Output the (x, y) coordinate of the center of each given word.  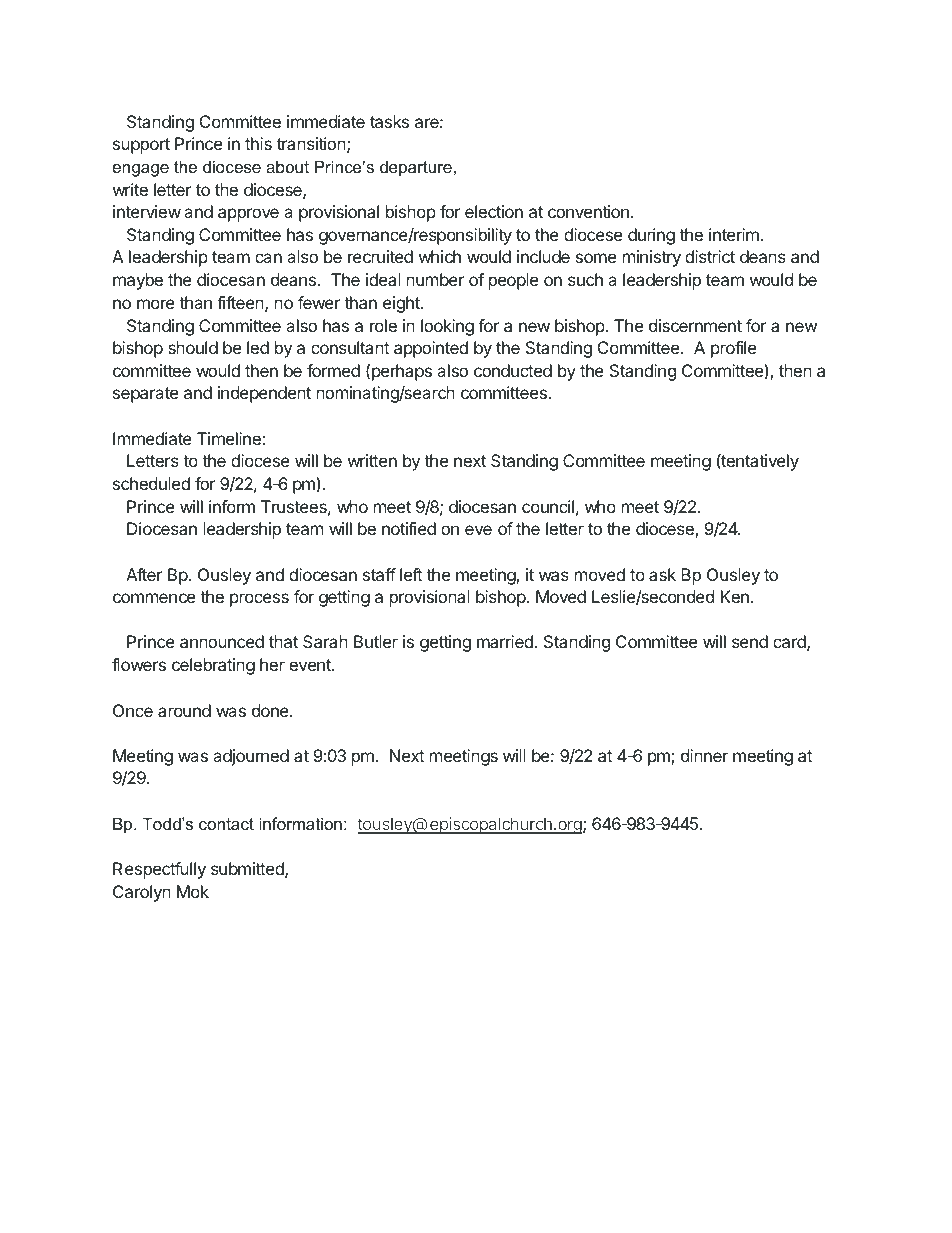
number (435, 279)
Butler (376, 641)
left (411, 574)
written (372, 460)
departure (416, 168)
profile (733, 349)
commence (154, 598)
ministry (652, 258)
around (184, 710)
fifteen (240, 302)
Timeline (229, 438)
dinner (704, 755)
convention (588, 211)
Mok (193, 891)
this (258, 143)
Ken (735, 596)
